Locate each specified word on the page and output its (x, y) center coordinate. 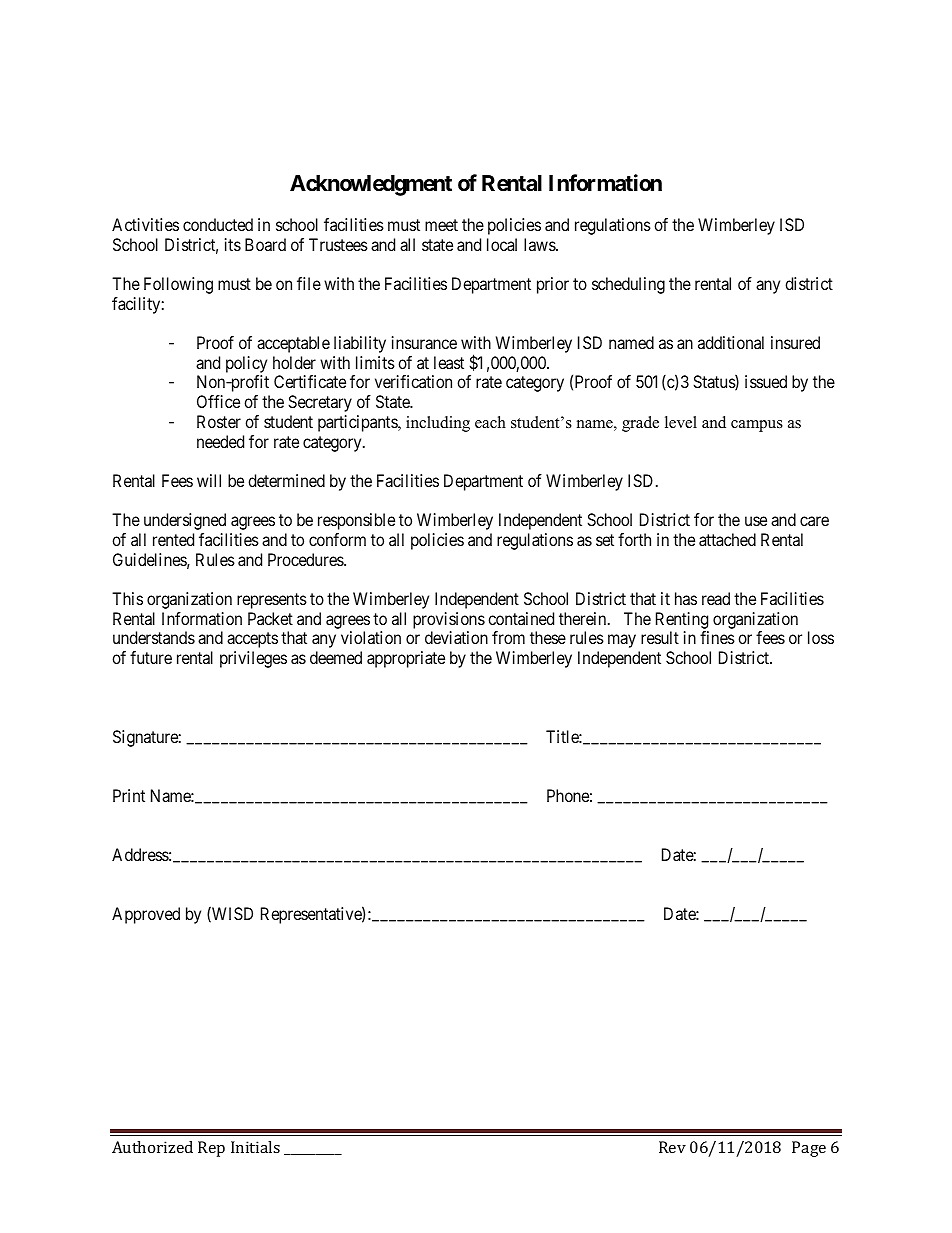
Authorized (152, 1147)
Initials (255, 1147)
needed (220, 441)
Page (809, 1149)
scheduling (628, 285)
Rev (672, 1147)
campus (757, 426)
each (490, 422)
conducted (218, 224)
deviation (456, 637)
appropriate (406, 659)
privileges (253, 659)
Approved (146, 915)
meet (441, 225)
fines (717, 637)
